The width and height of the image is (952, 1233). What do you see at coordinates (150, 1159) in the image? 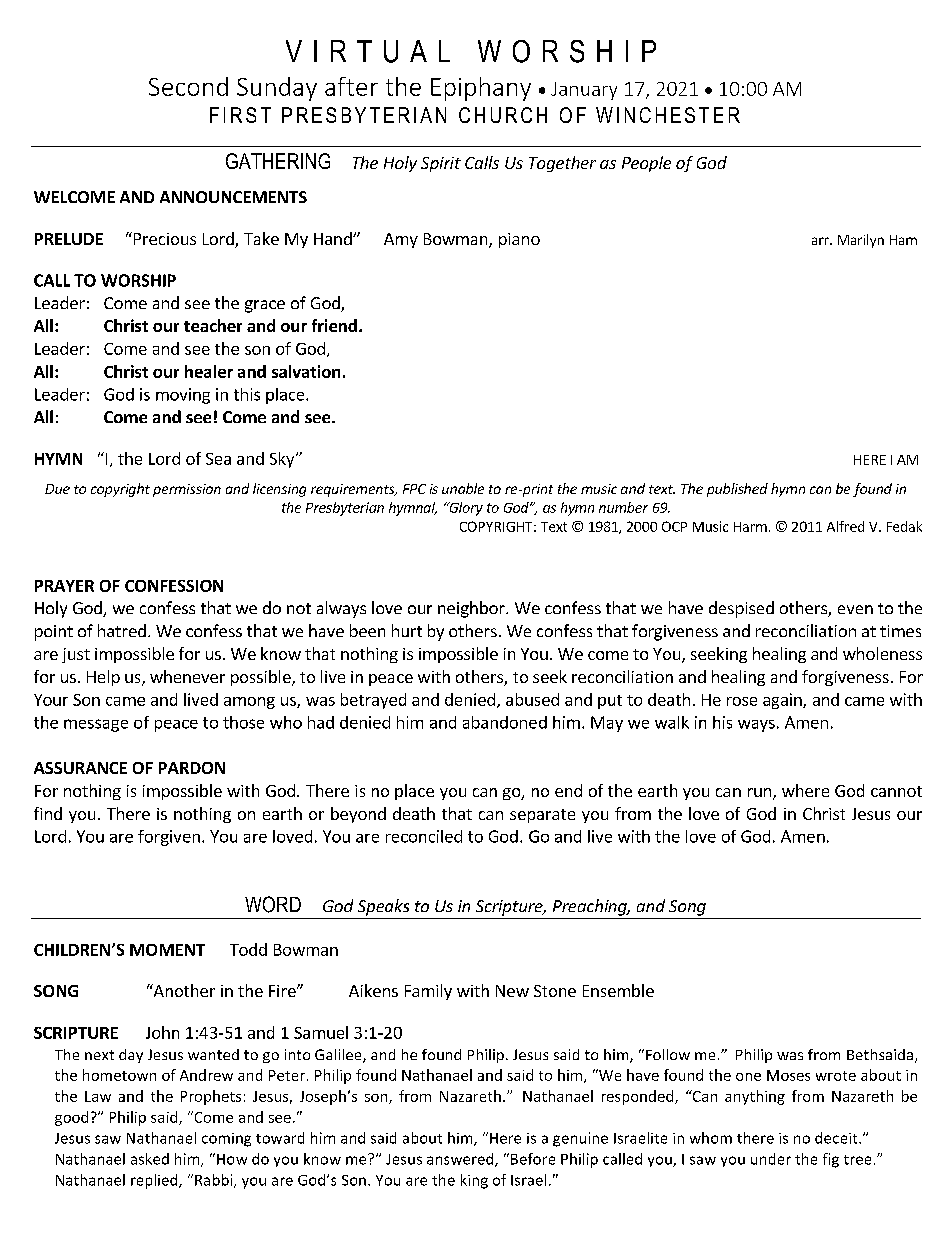
I see `asked` at bounding box center [150, 1159].
